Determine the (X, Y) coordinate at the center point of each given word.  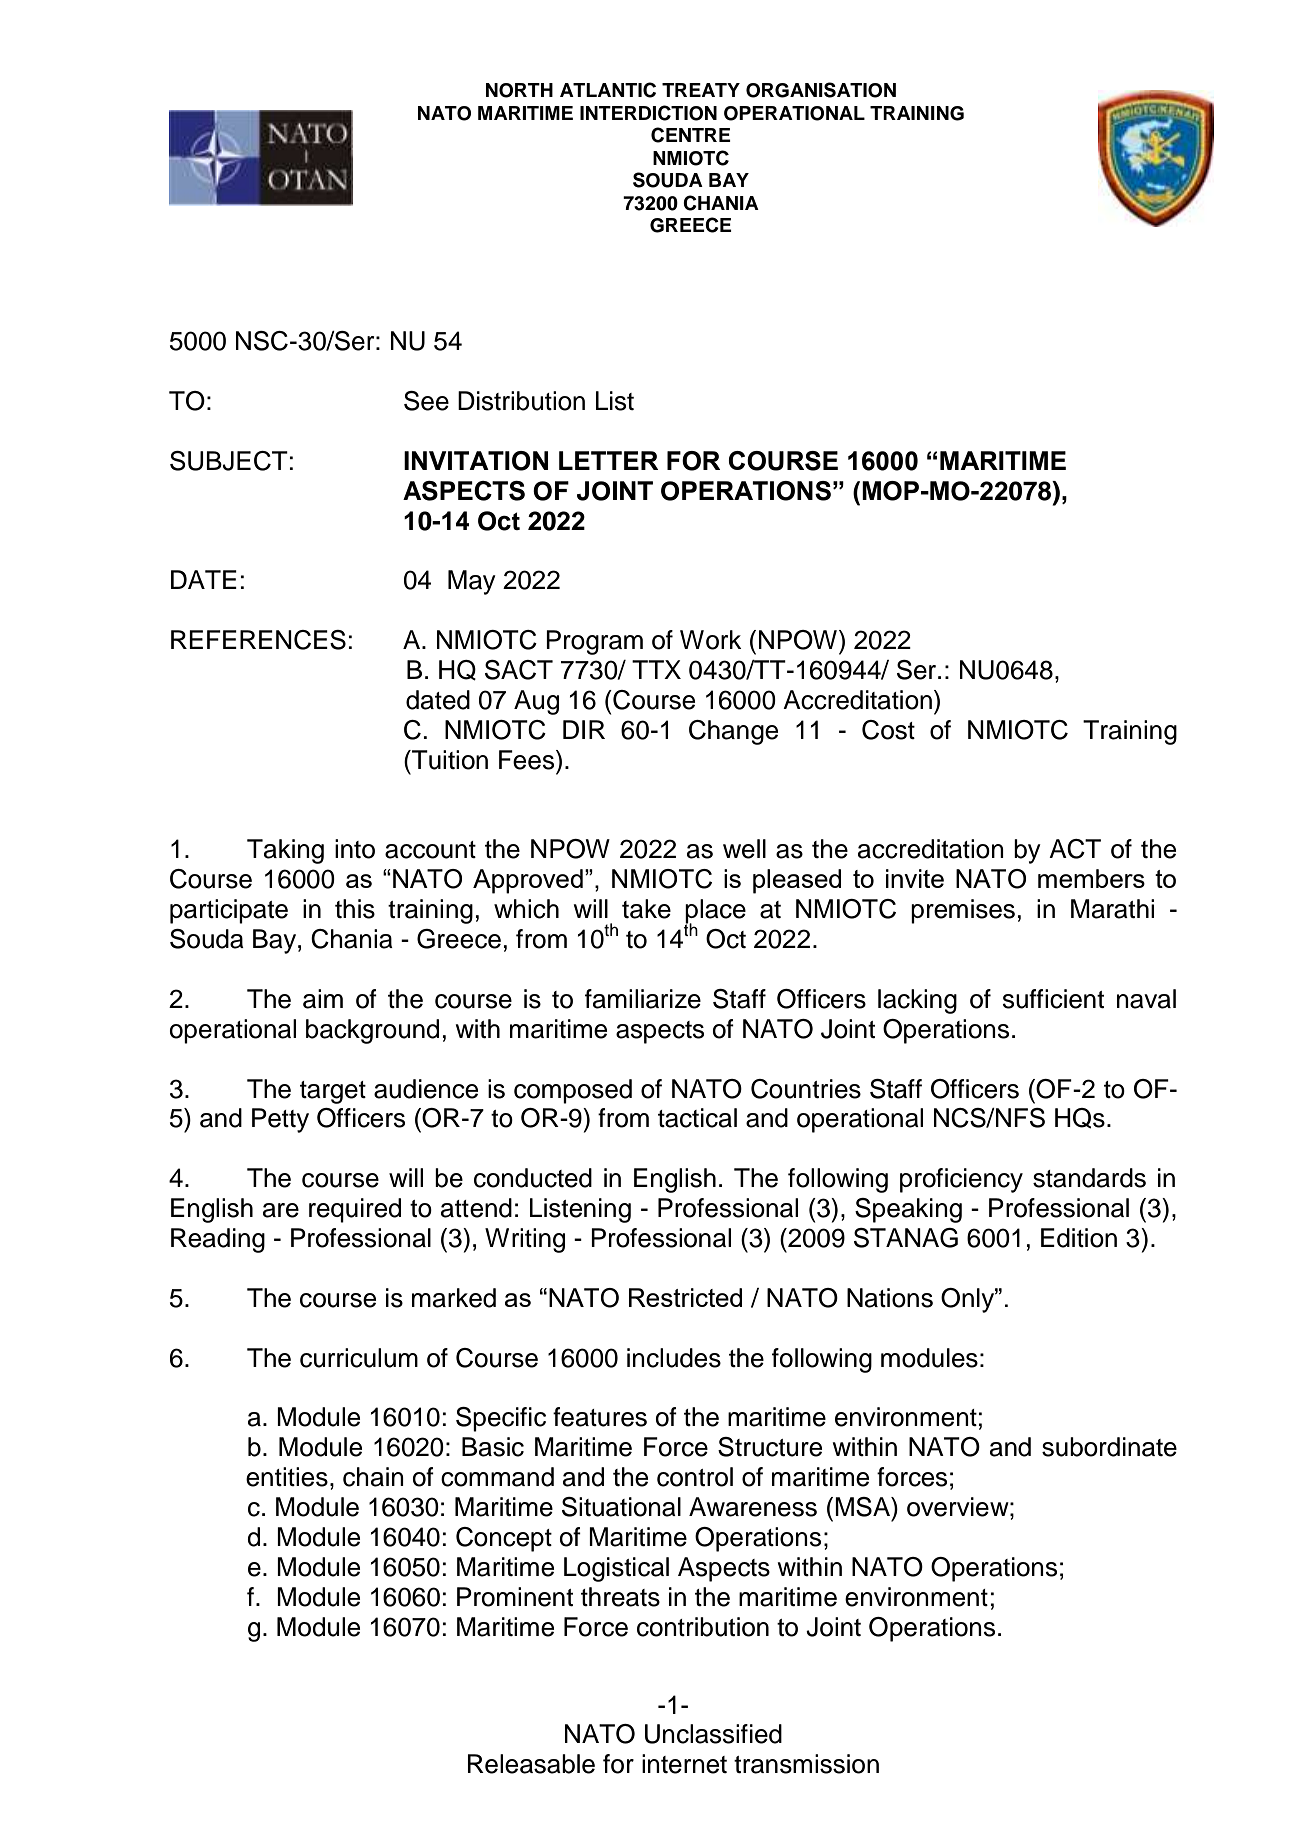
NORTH (519, 90)
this (355, 909)
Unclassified (713, 1734)
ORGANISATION (821, 90)
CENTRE (691, 135)
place (715, 912)
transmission (806, 1764)
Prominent (515, 1597)
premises (963, 911)
